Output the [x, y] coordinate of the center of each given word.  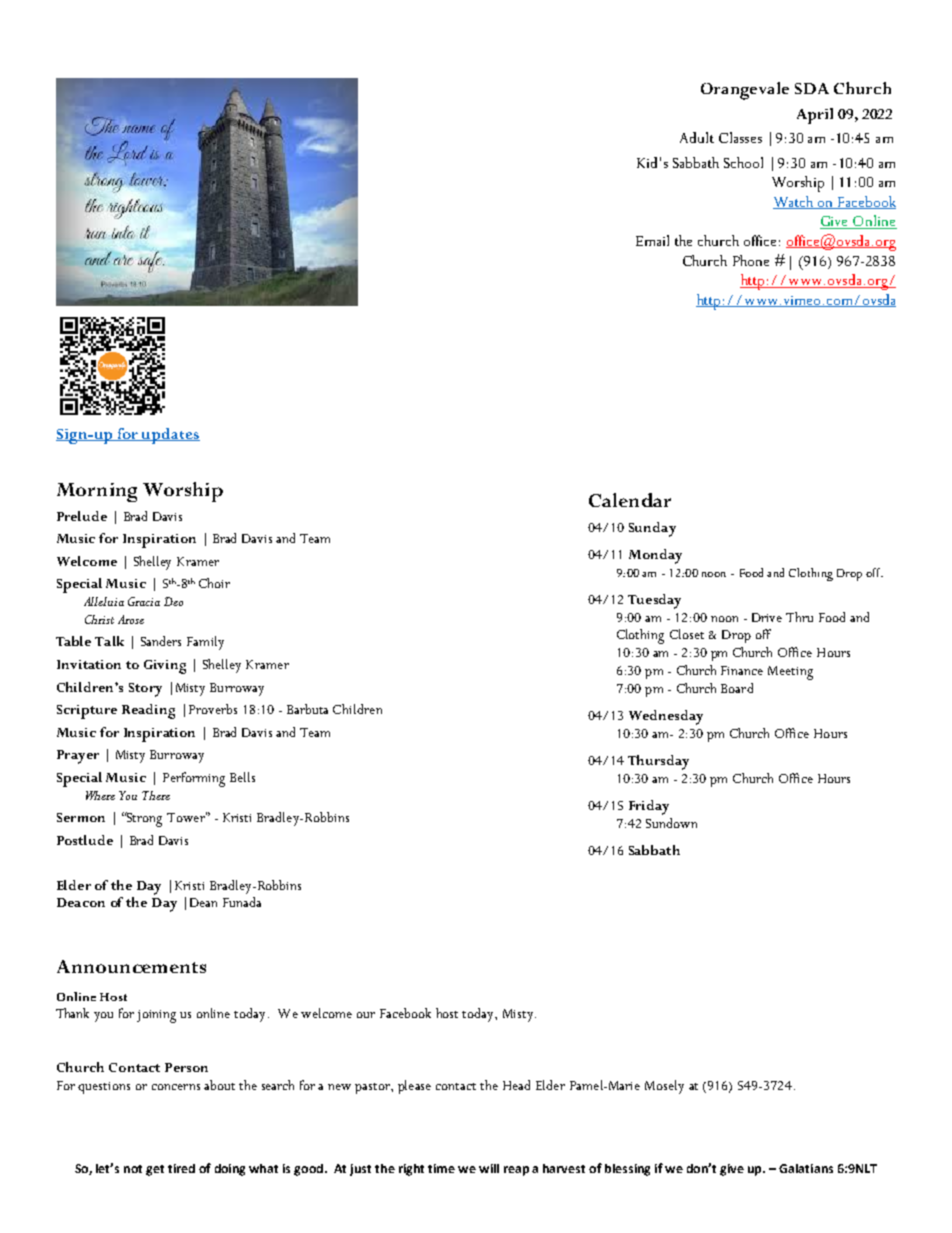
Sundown [671, 823]
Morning [97, 492]
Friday [649, 807]
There [156, 795]
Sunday [652, 529]
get [155, 1170]
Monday [655, 556]
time [441, 1168]
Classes [740, 137]
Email [652, 240]
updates [170, 436]
